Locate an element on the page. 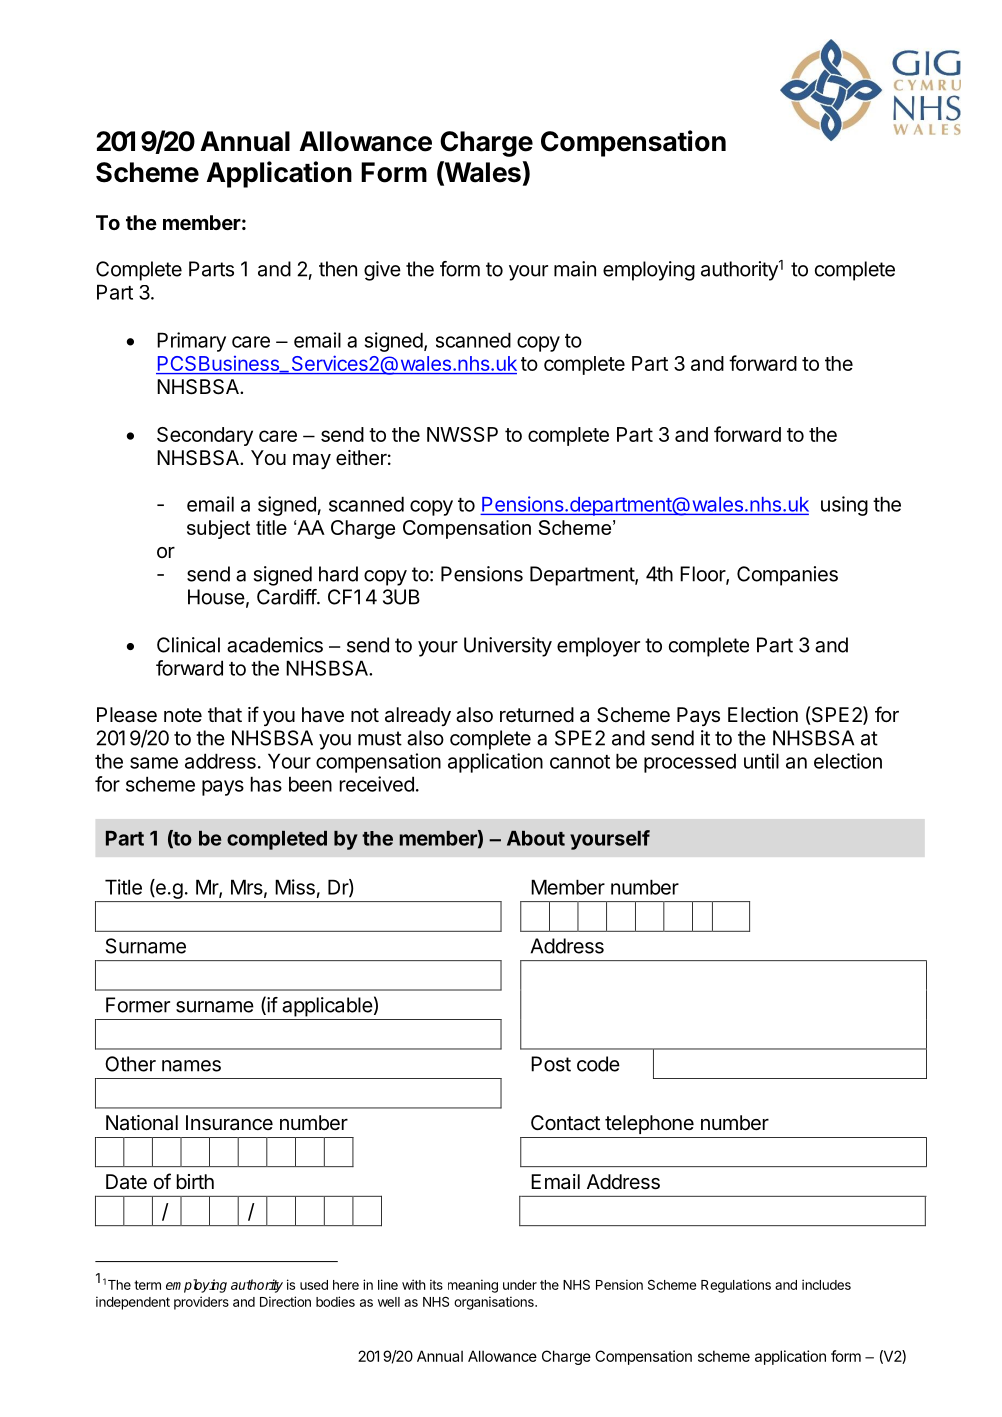  has is located at coordinates (266, 784).
